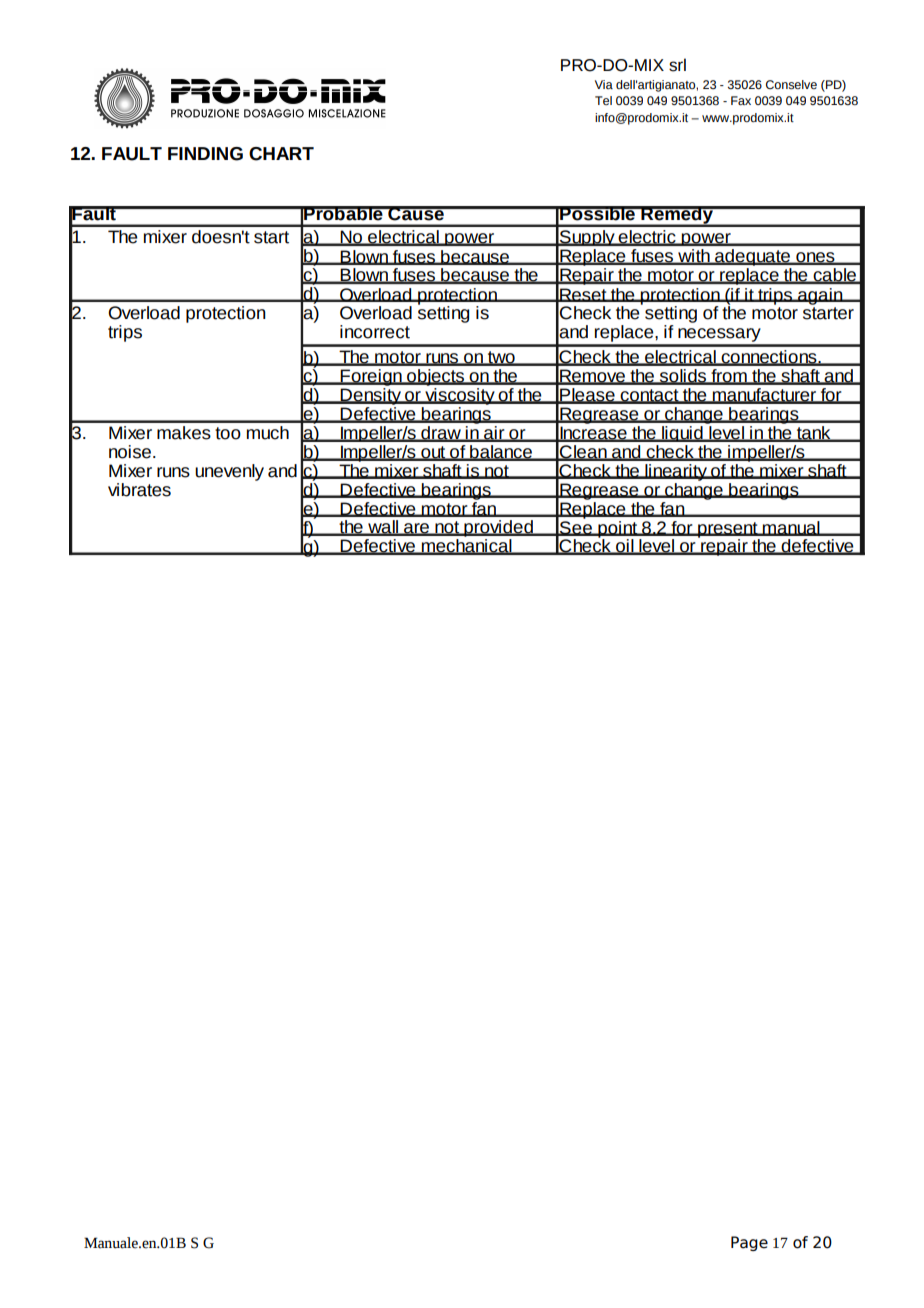 This page has width=924, height=1308. What do you see at coordinates (139, 490) in the page?
I see `vibrates` at bounding box center [139, 490].
